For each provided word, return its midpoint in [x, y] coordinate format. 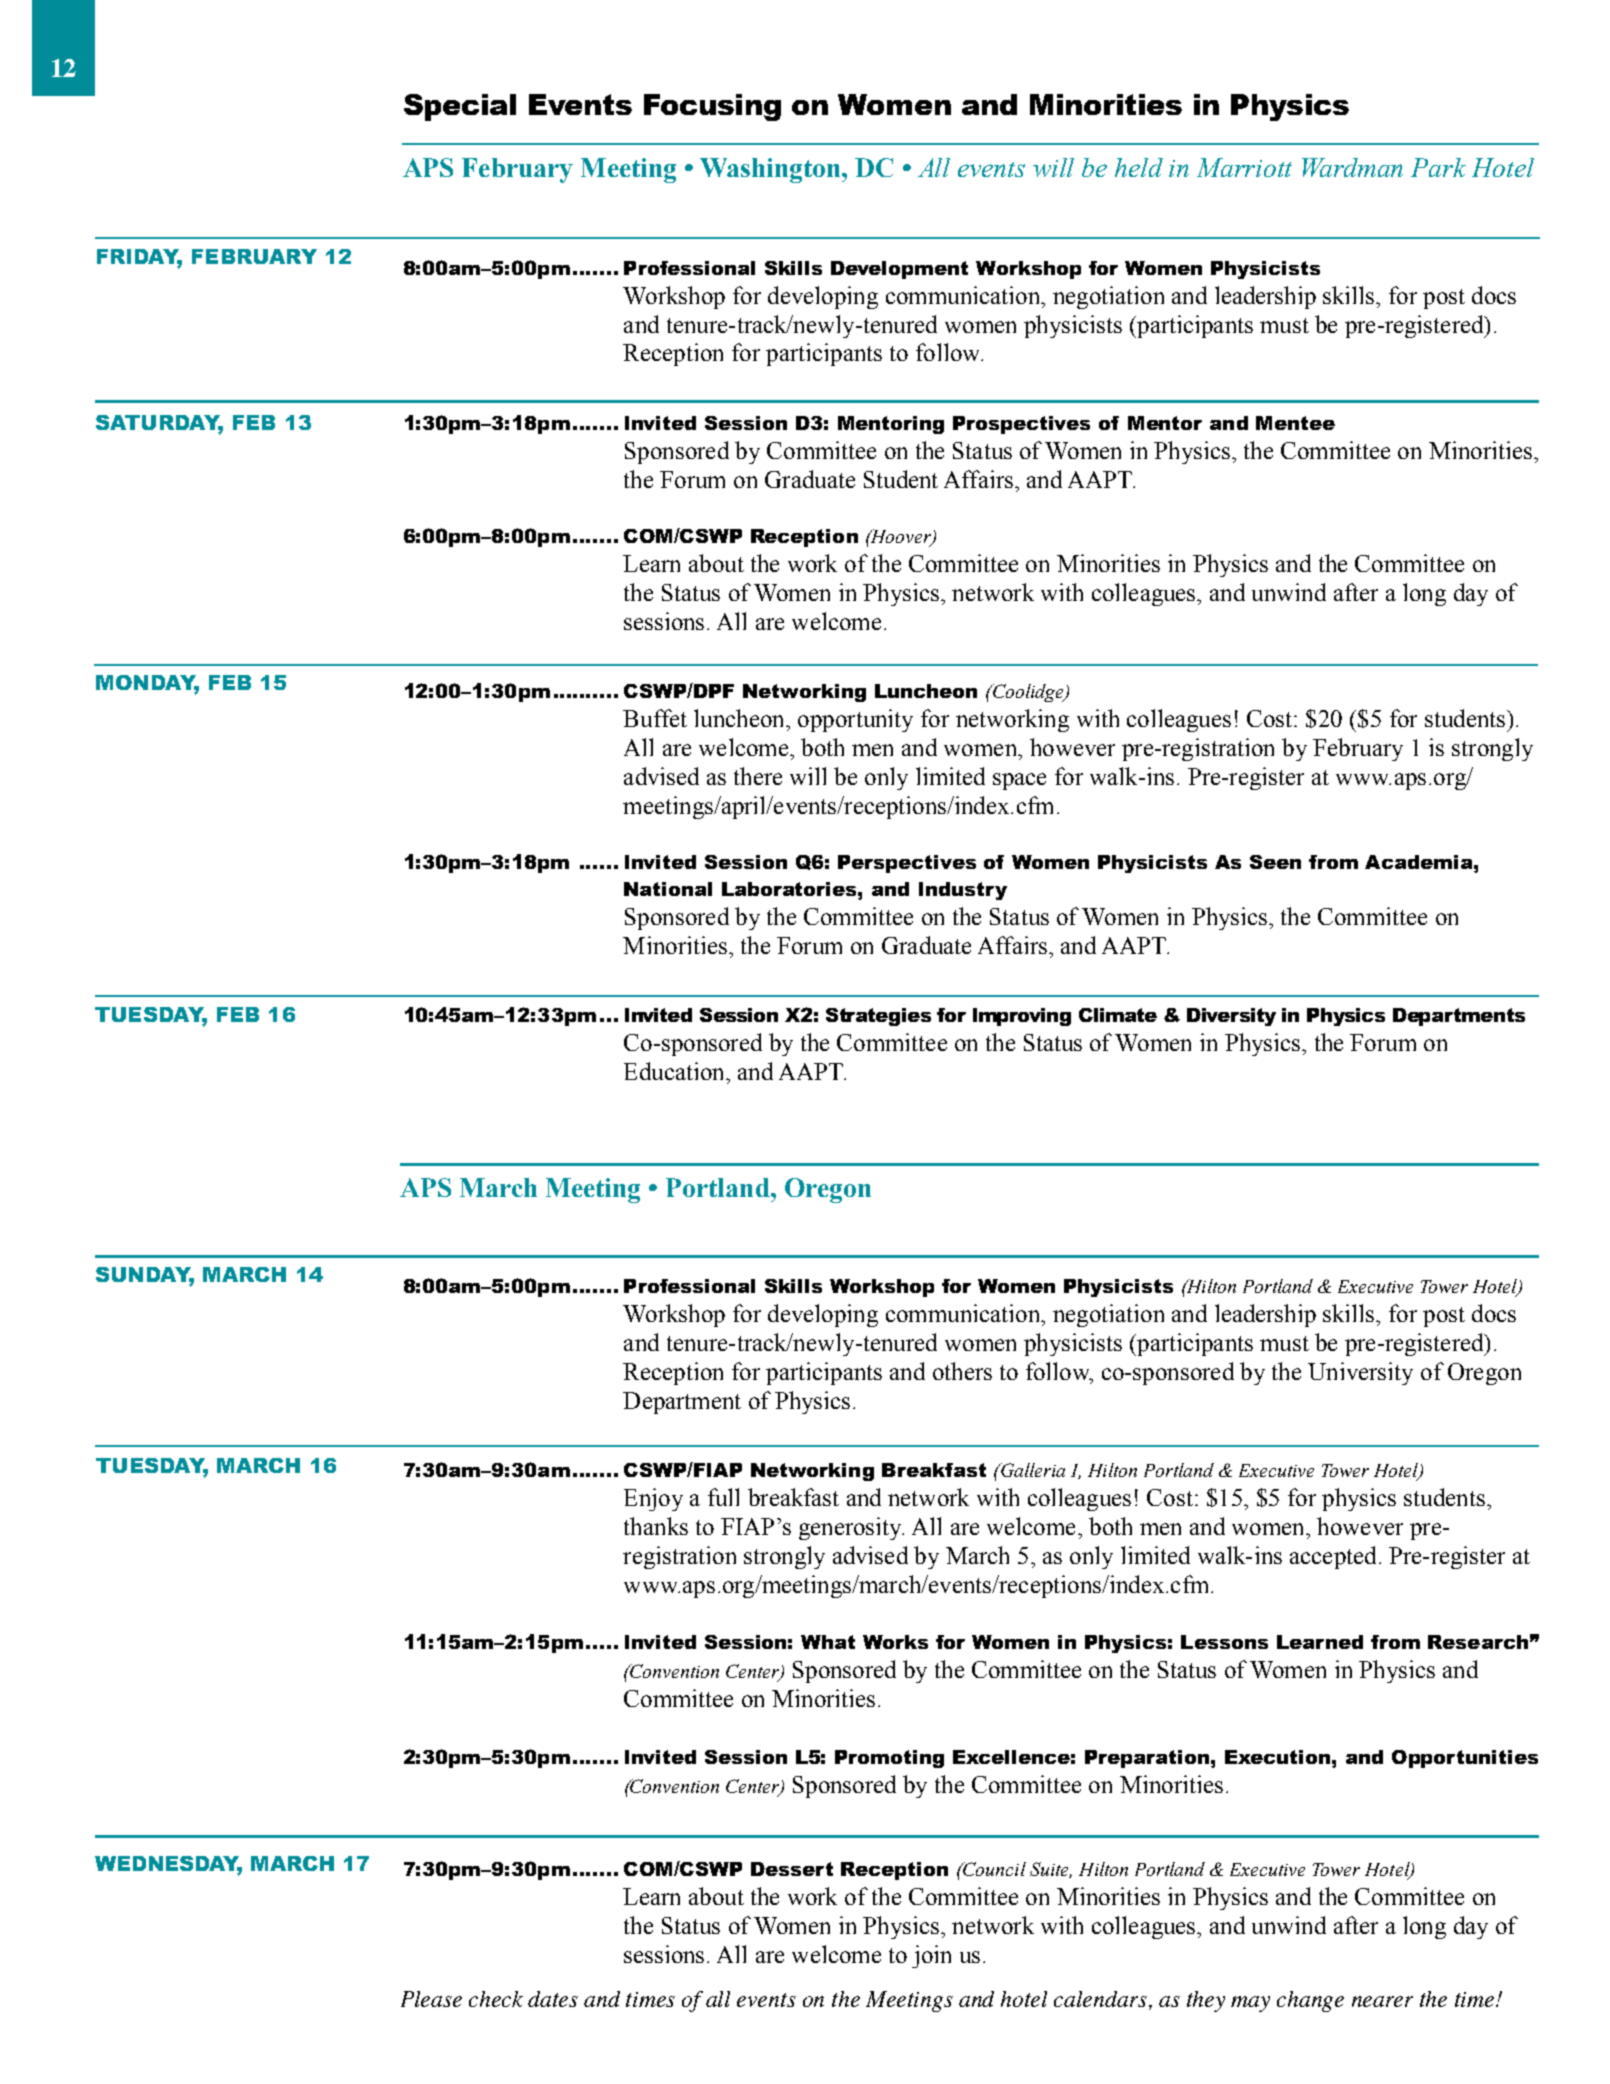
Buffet [655, 718]
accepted [1333, 1557]
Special [460, 107]
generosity [851, 1528]
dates [553, 1999]
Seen [1275, 862]
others [962, 1371]
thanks [656, 1526]
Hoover [901, 537]
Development [899, 270]
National [668, 889]
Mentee [1295, 423]
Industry [963, 891]
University [1360, 1373]
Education [675, 1071]
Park [1438, 167]
